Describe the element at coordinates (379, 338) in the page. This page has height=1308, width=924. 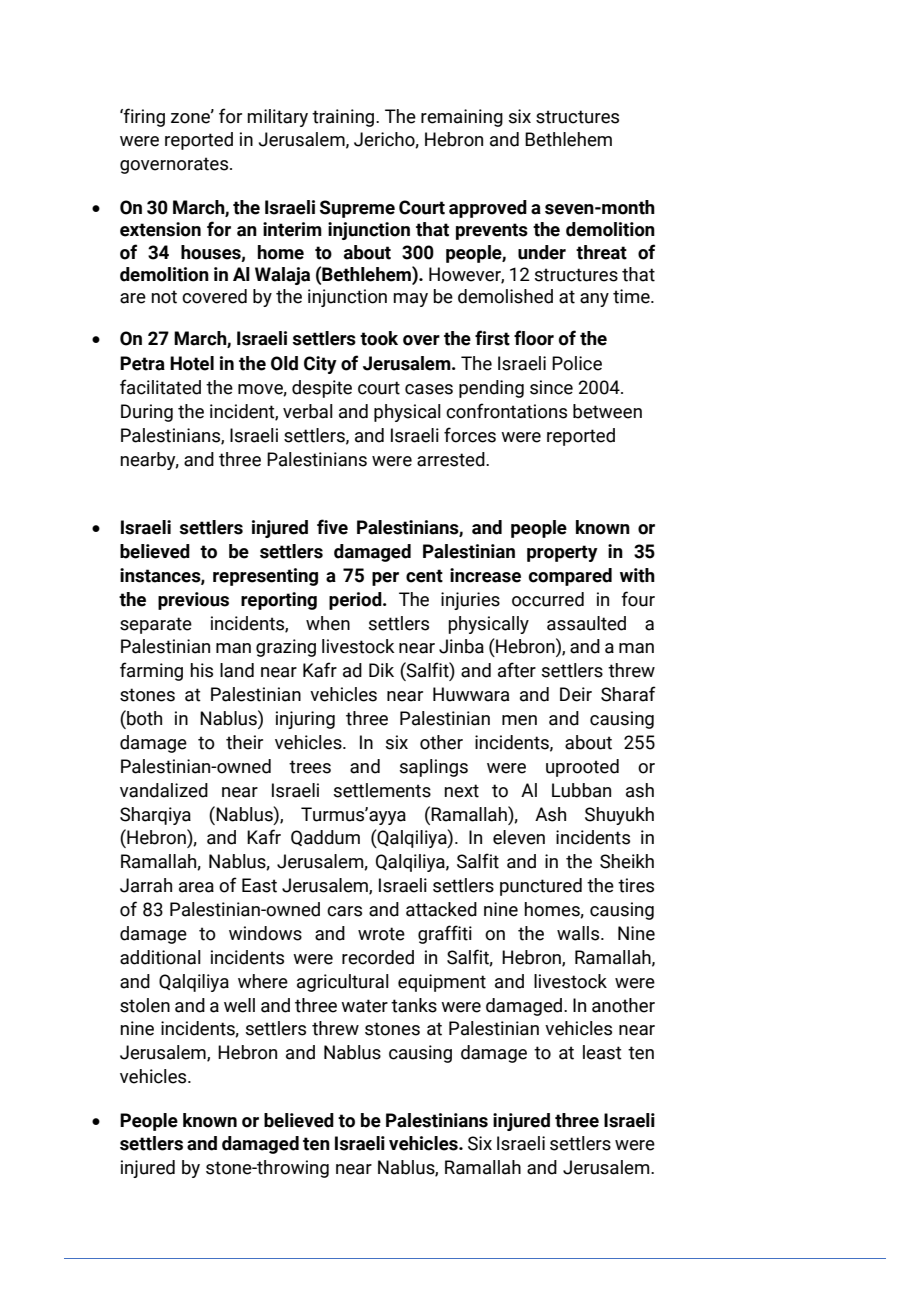
I see `took` at that location.
